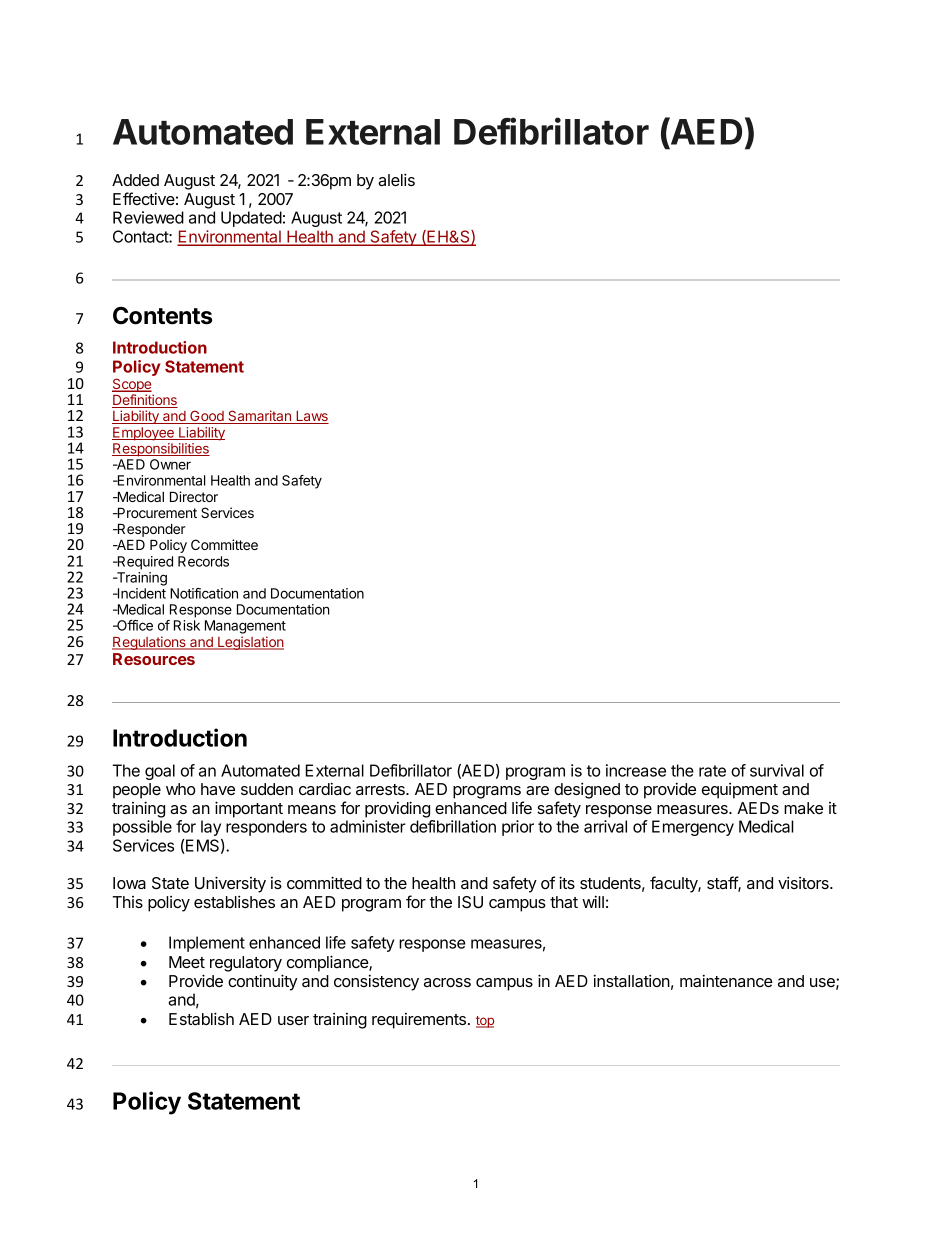 The height and width of the image is (1233, 952). Describe the element at coordinates (262, 982) in the image. I see `continuity` at that location.
